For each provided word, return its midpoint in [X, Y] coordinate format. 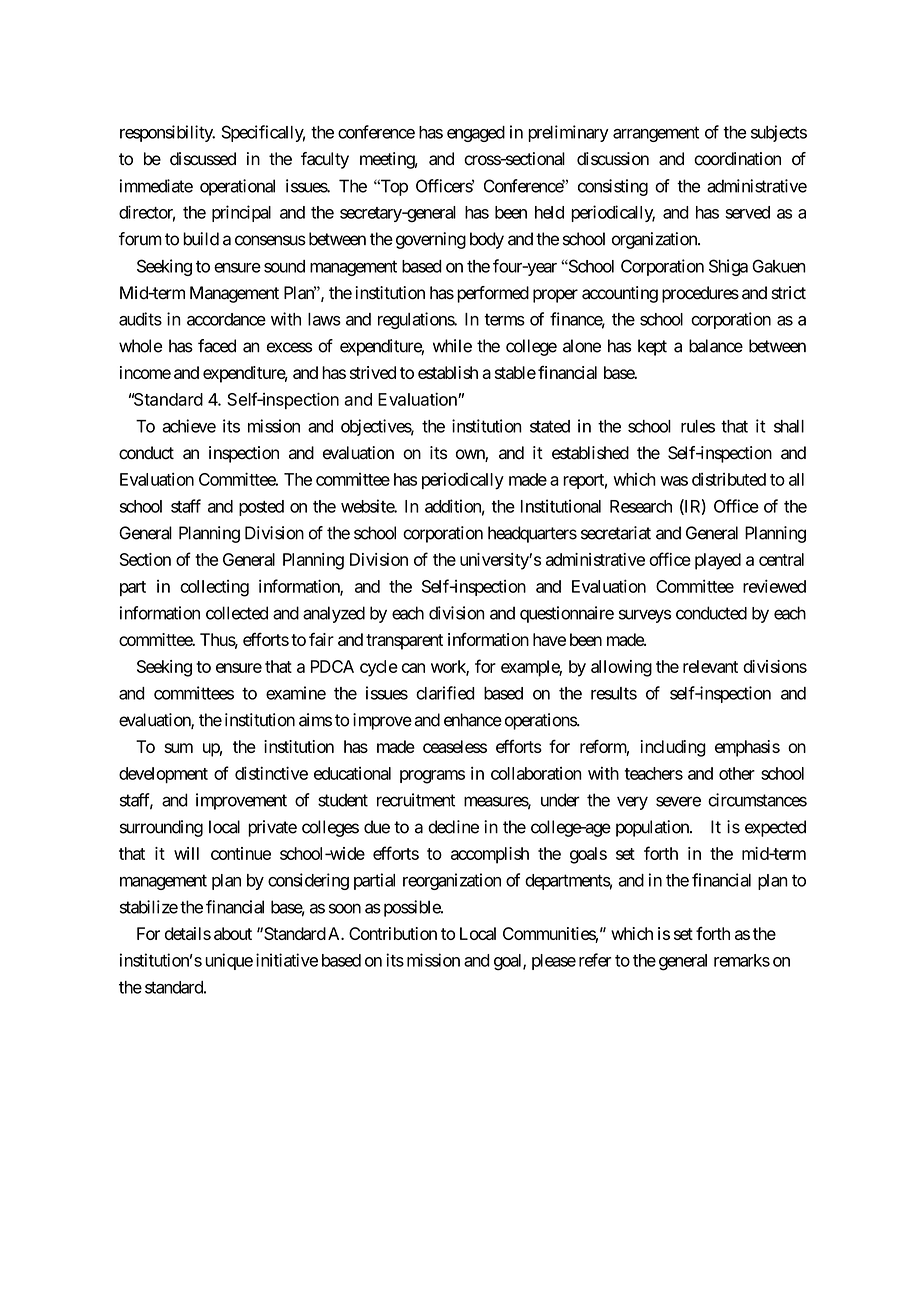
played [718, 561]
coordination [737, 159]
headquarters [532, 534]
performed [493, 294]
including [673, 748]
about [233, 933]
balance [716, 346]
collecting [214, 588]
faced [217, 346]
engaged [476, 134]
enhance [473, 720]
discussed [203, 159]
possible [413, 908]
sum [178, 748]
